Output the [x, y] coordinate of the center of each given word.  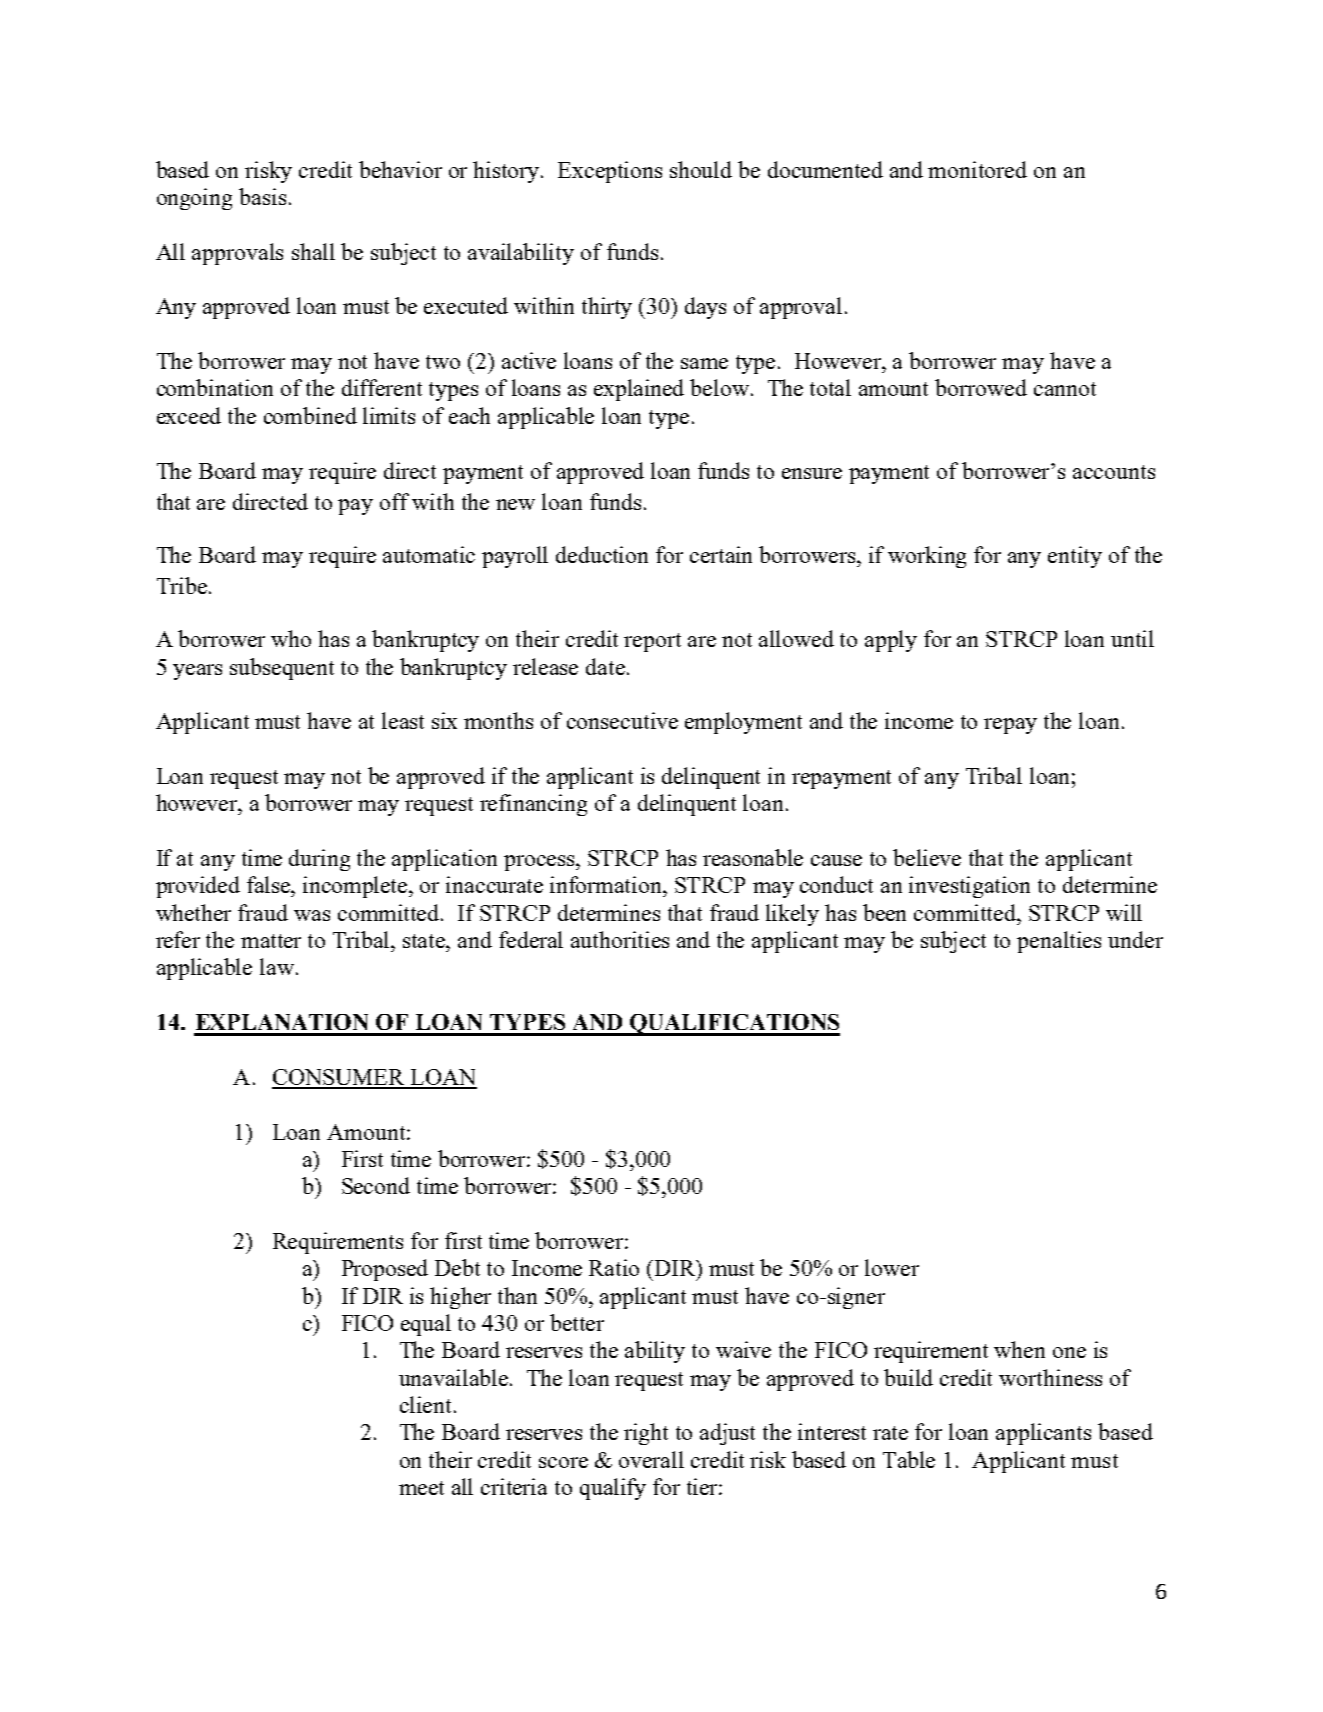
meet [421, 1488]
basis [262, 196]
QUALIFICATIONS [734, 1025]
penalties [1059, 942]
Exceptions [610, 172]
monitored [977, 169]
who [291, 638]
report [652, 642]
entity [1075, 557]
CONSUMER [339, 1078]
